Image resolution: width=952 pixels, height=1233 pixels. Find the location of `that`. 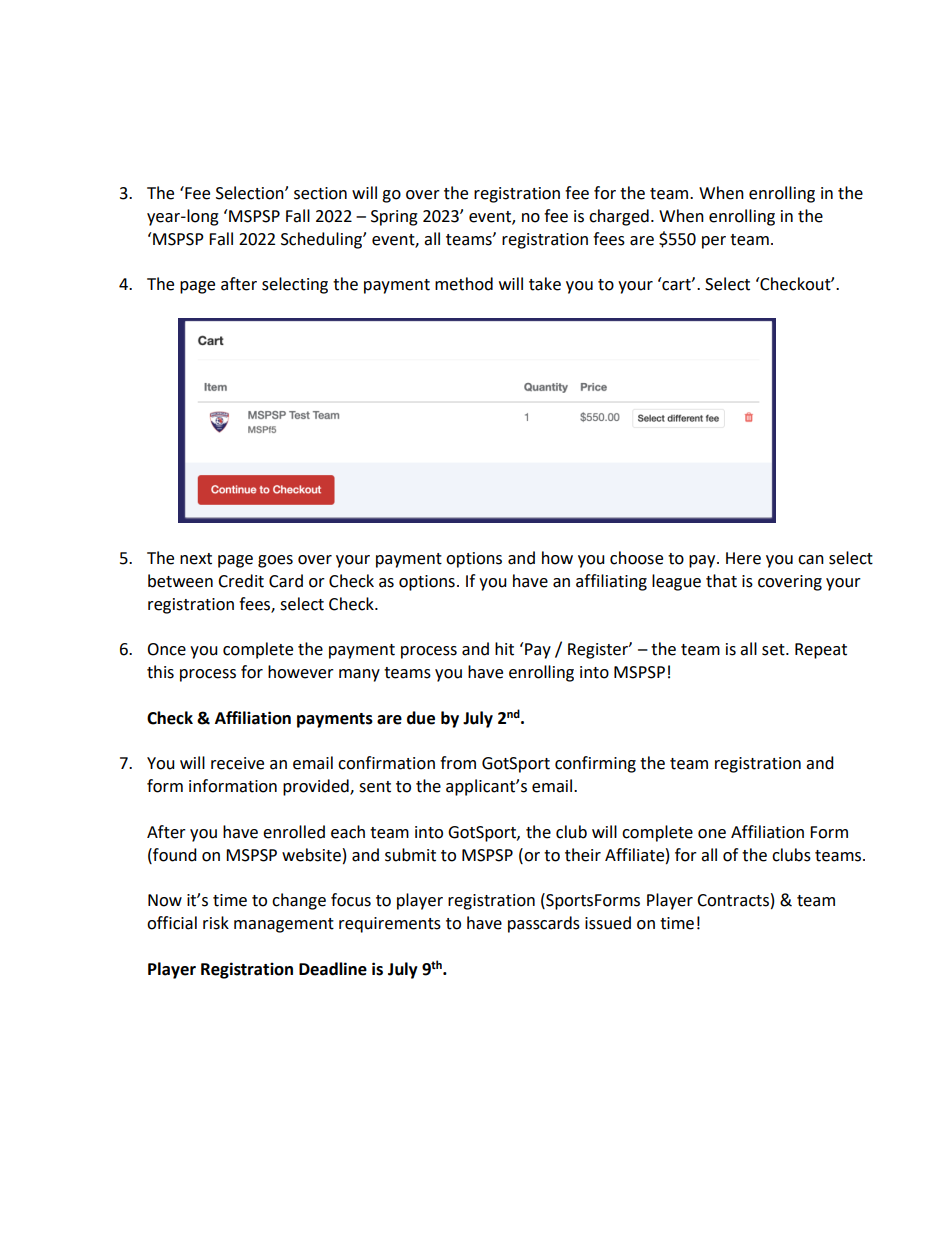

that is located at coordinates (721, 581).
